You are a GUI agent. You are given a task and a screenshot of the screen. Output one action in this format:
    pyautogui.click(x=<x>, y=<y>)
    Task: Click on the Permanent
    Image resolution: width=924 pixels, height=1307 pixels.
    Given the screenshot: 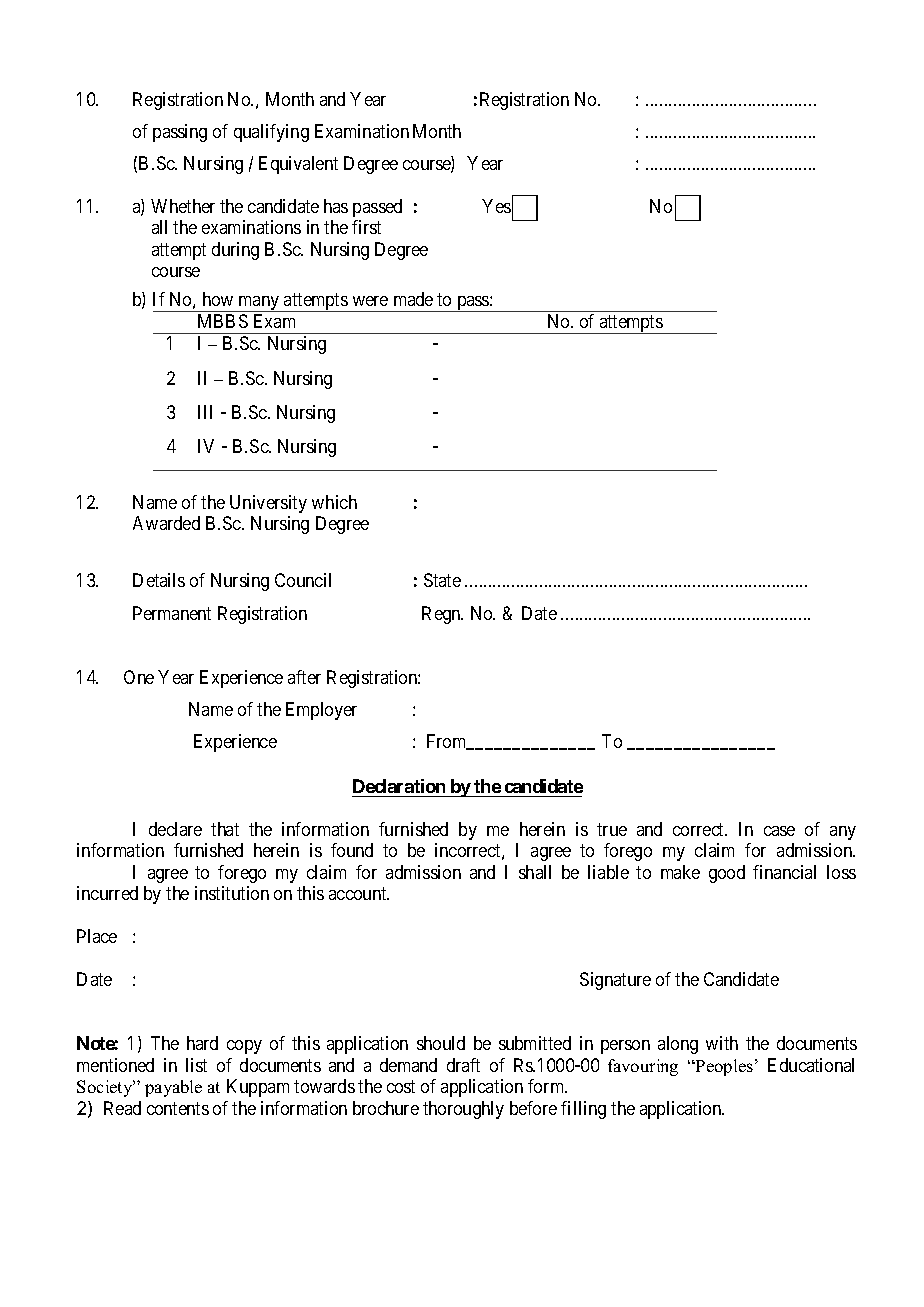 What is the action you would take?
    pyautogui.click(x=172, y=613)
